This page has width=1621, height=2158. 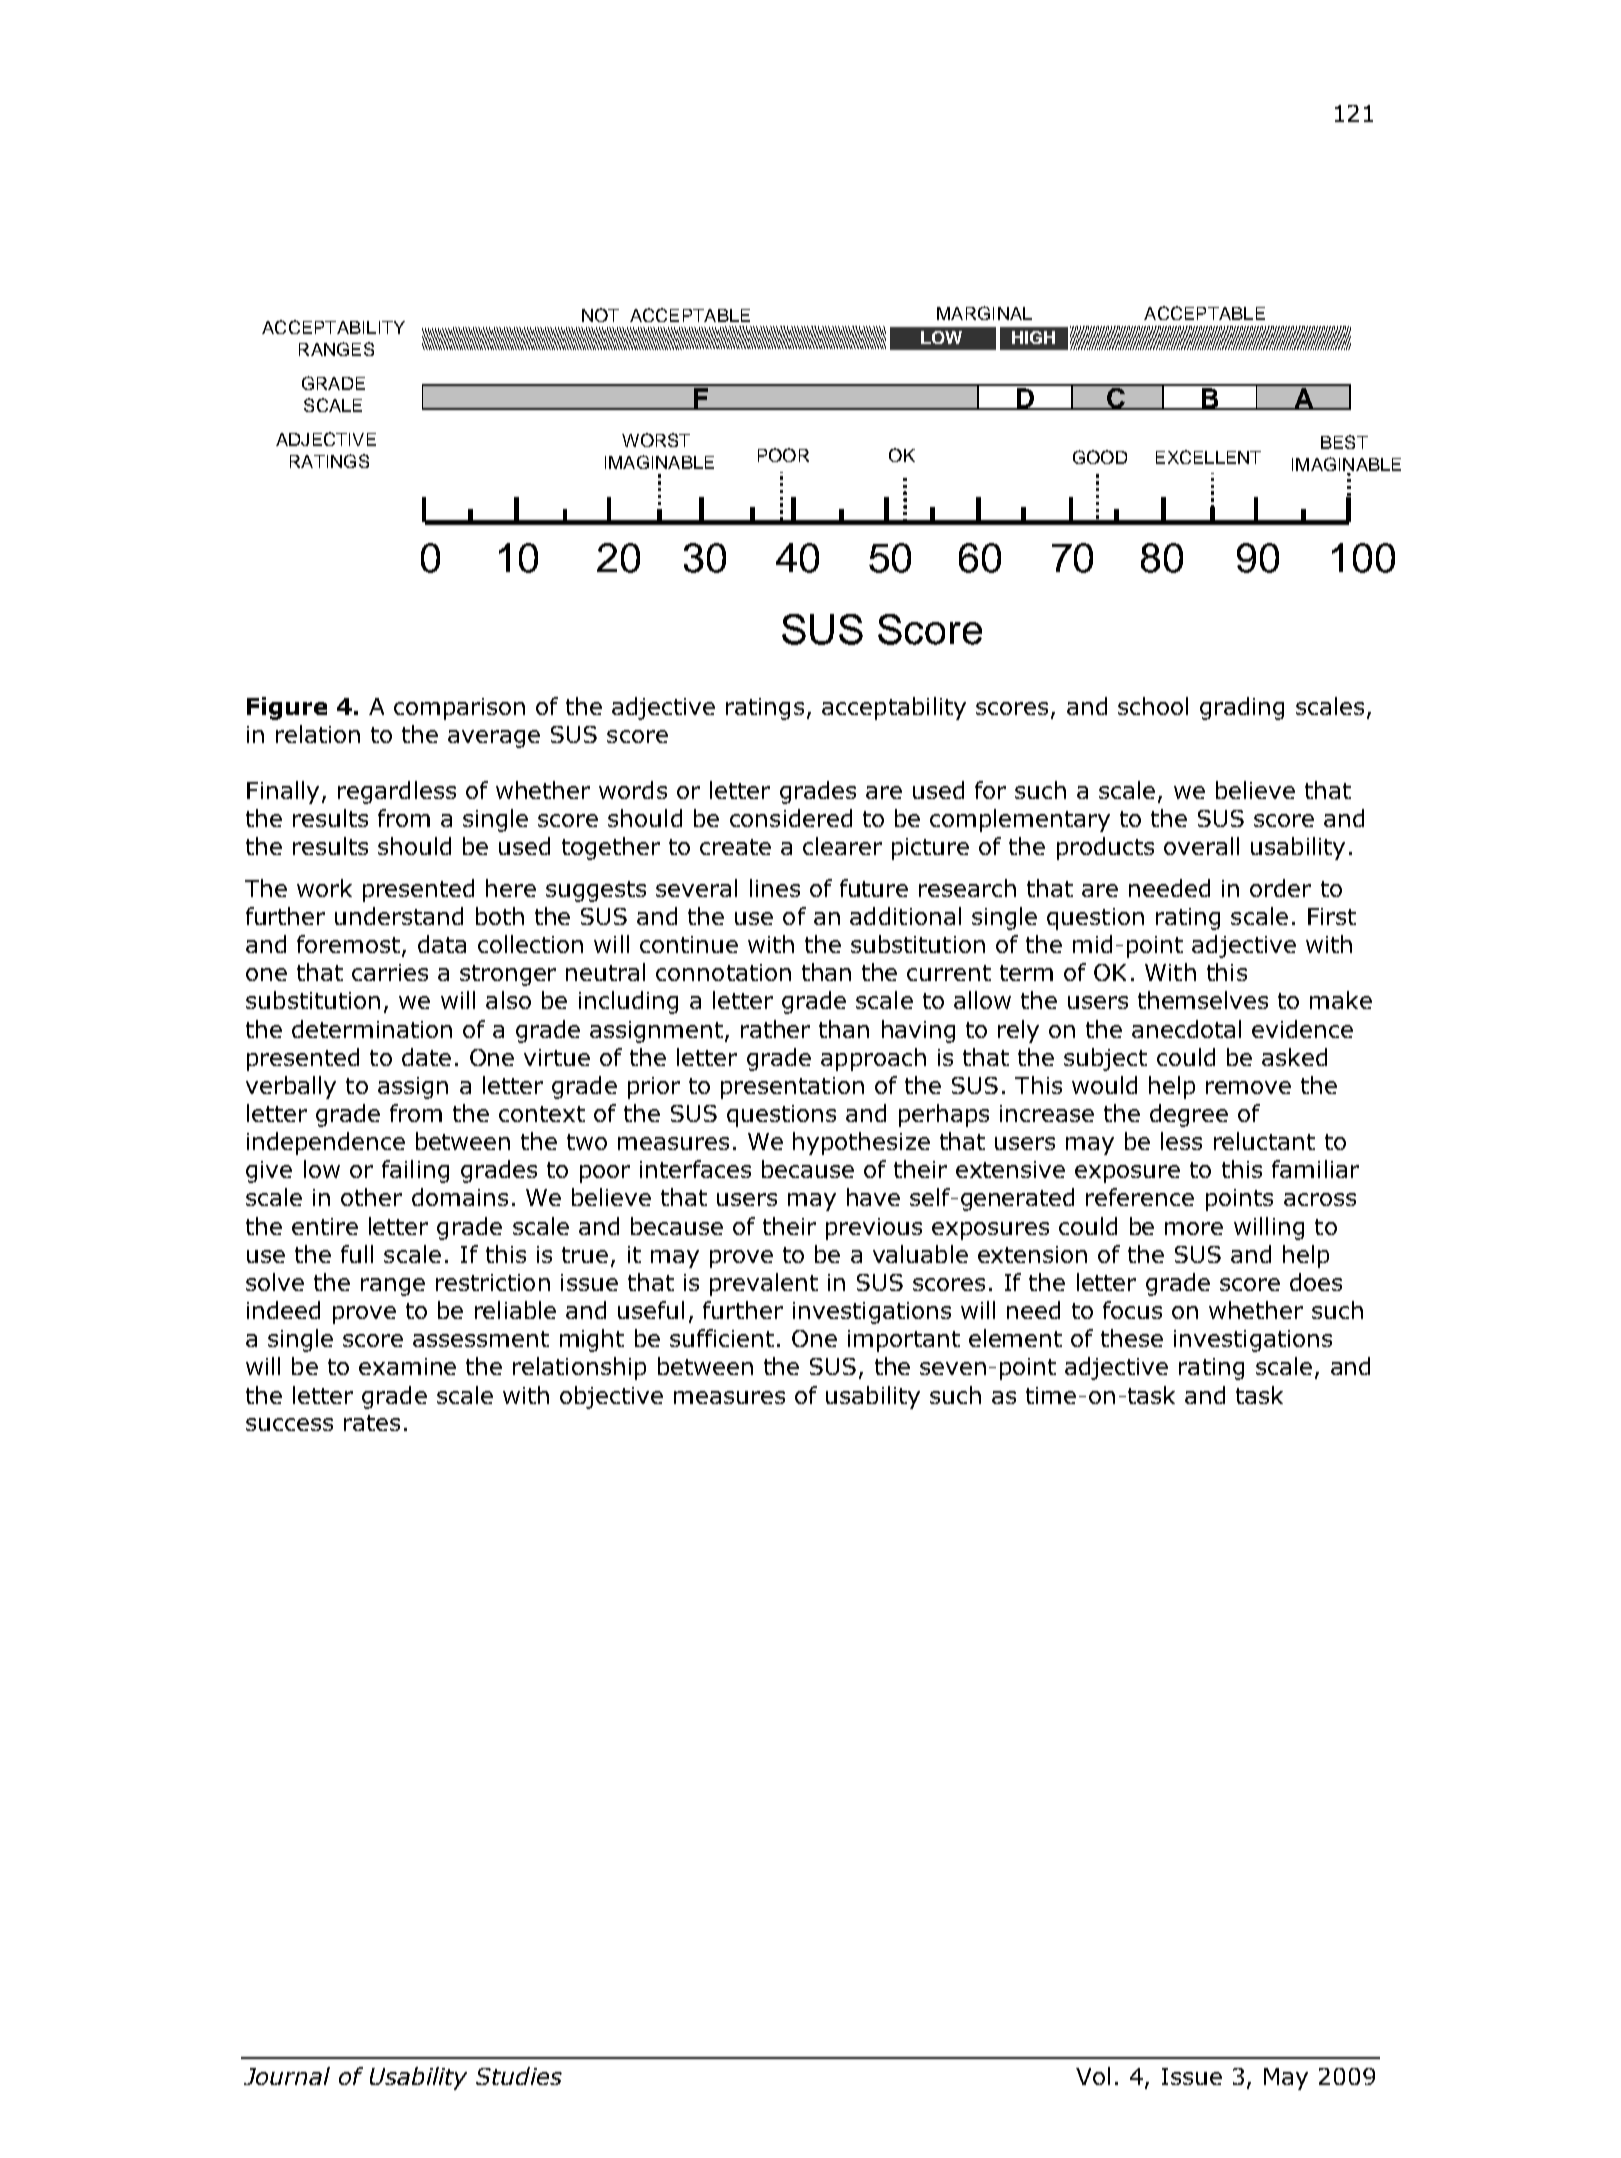 I want to click on Journal, so click(x=287, y=2076).
